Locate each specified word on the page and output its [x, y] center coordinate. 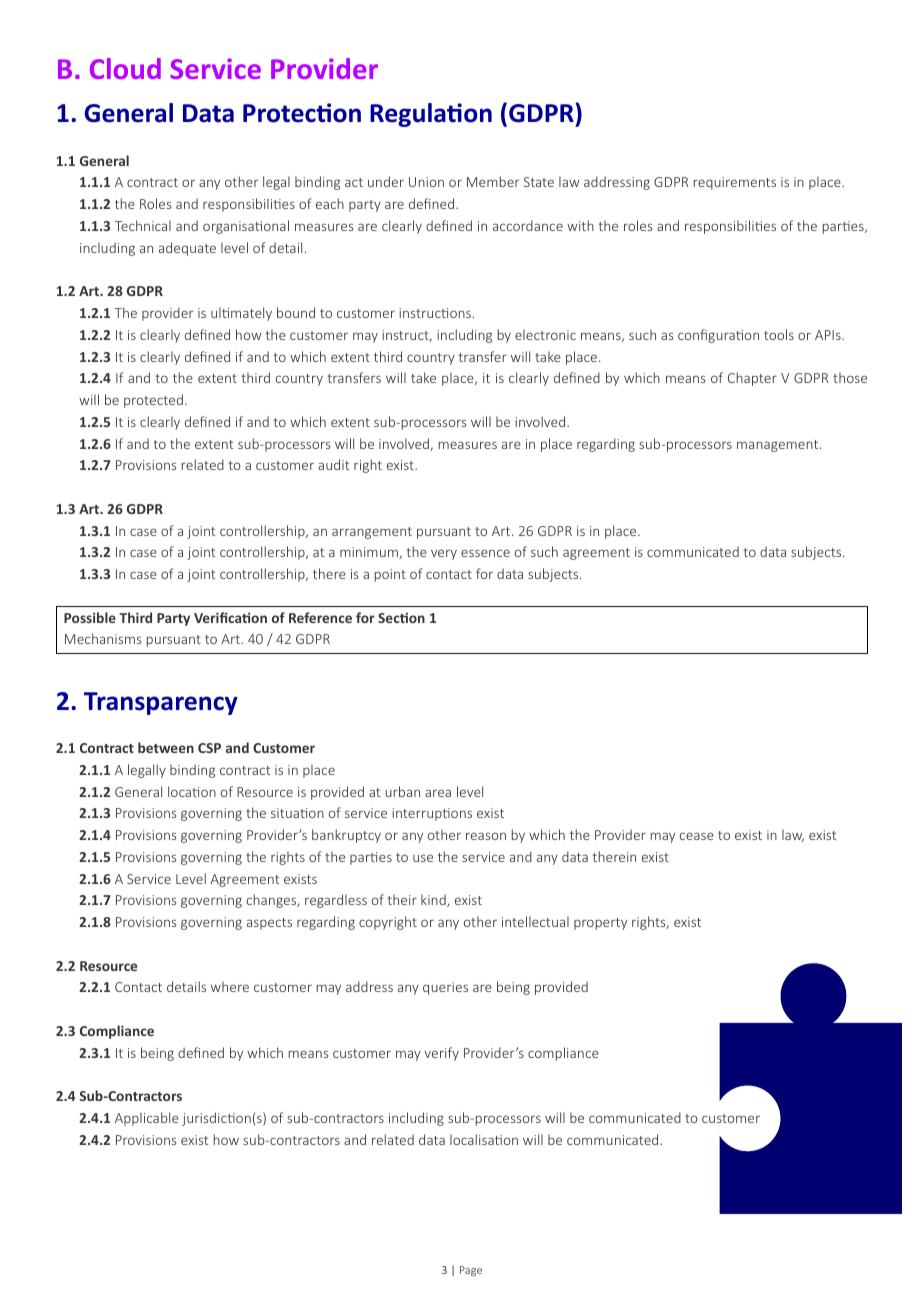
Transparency [161, 703]
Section [401, 618]
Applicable [147, 1119]
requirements [735, 183]
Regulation [431, 115]
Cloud [125, 68]
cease [697, 836]
